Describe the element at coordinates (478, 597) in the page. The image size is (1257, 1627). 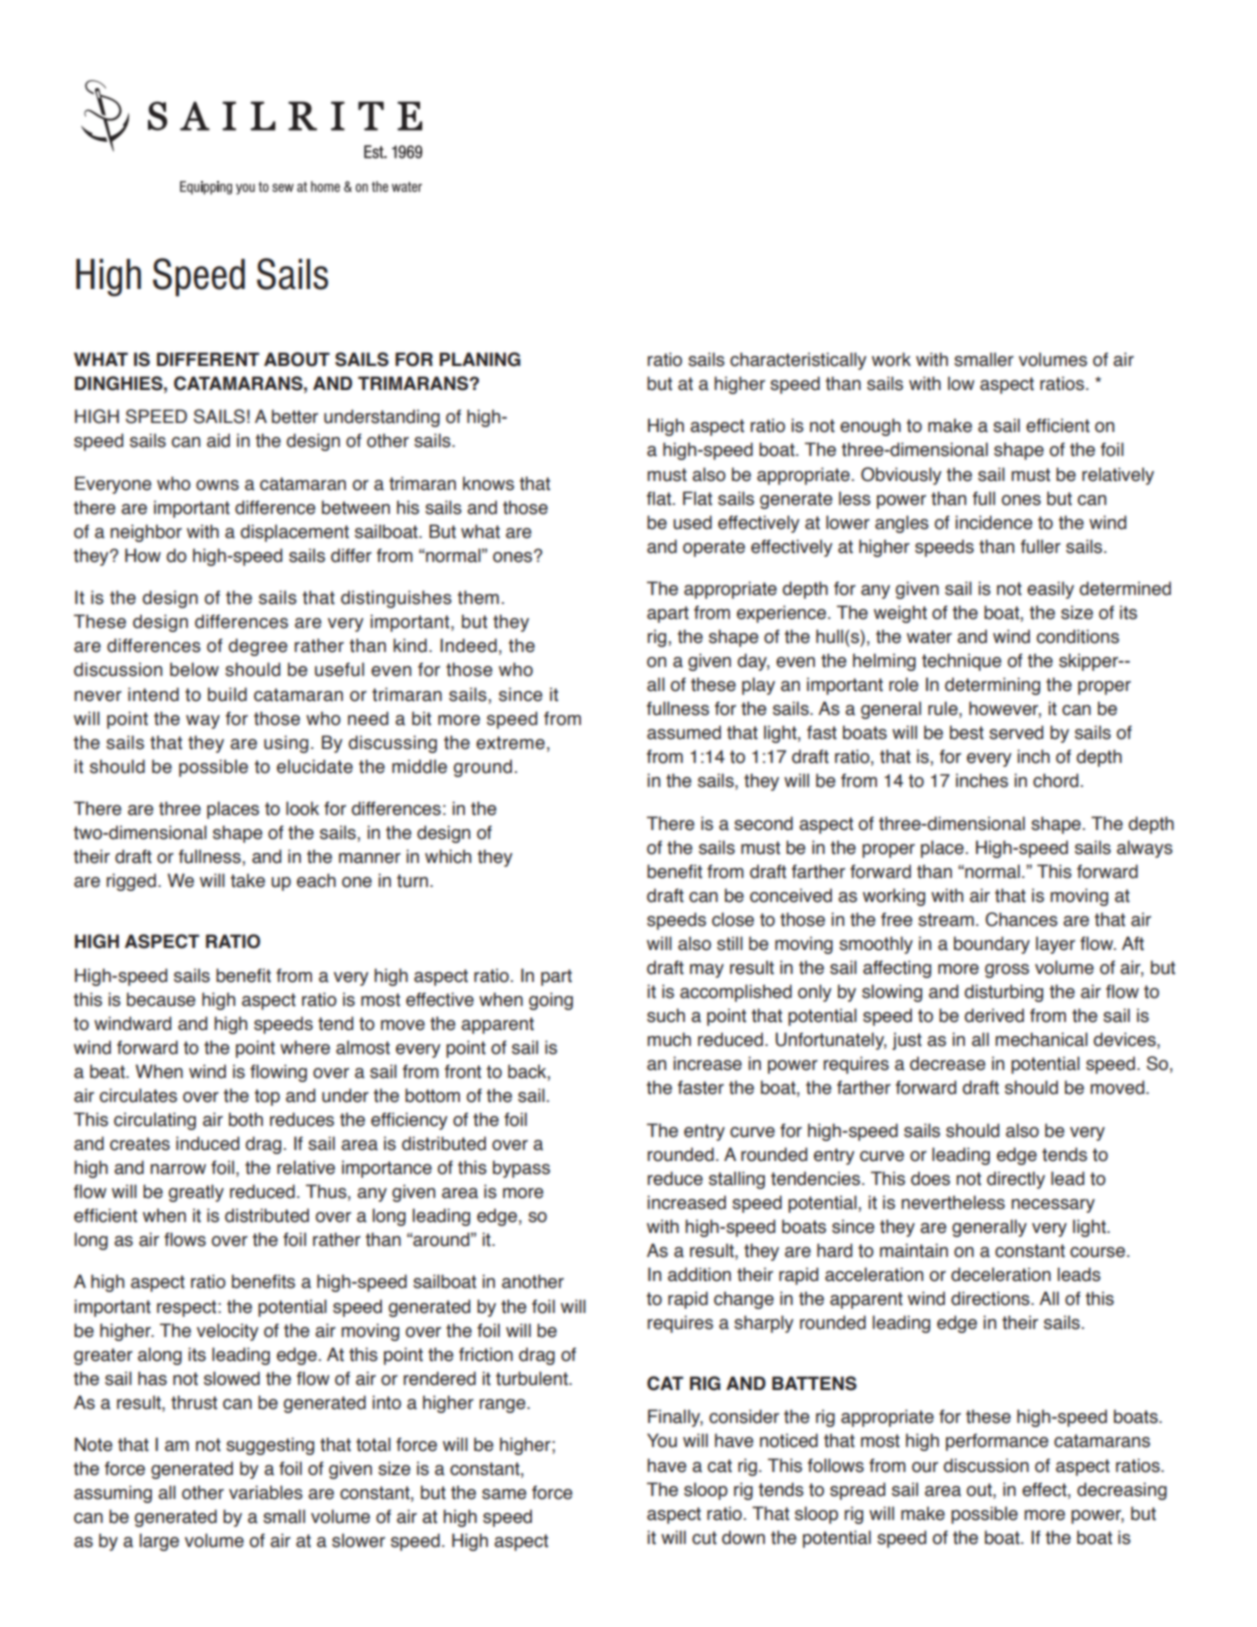
I see `them` at that location.
